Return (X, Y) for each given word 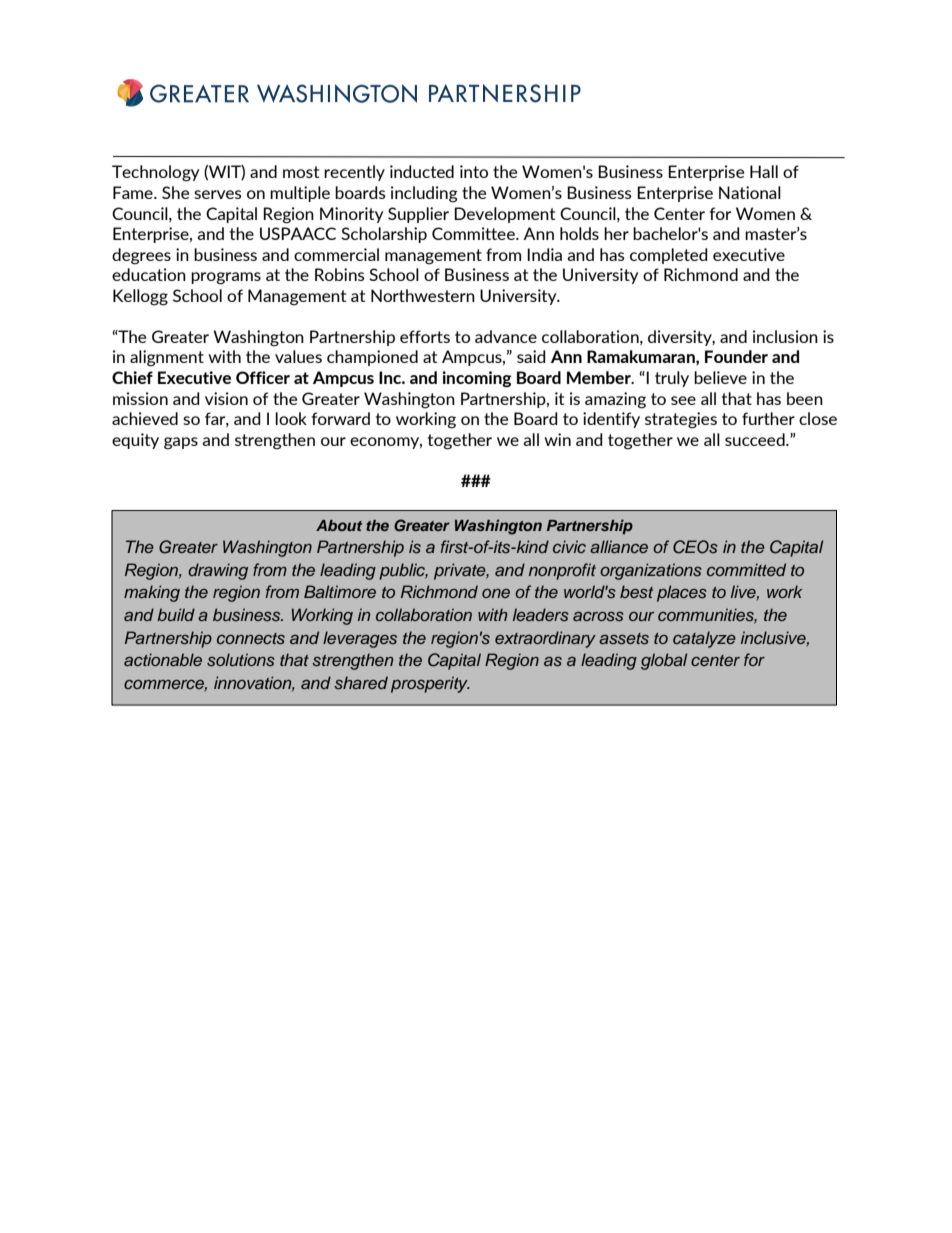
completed (669, 256)
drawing (218, 571)
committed (746, 569)
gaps (181, 443)
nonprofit (562, 571)
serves (218, 194)
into (474, 171)
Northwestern (423, 295)
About (339, 525)
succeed (756, 439)
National (750, 192)
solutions (241, 659)
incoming (477, 379)
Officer (263, 377)
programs (226, 278)
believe (720, 377)
